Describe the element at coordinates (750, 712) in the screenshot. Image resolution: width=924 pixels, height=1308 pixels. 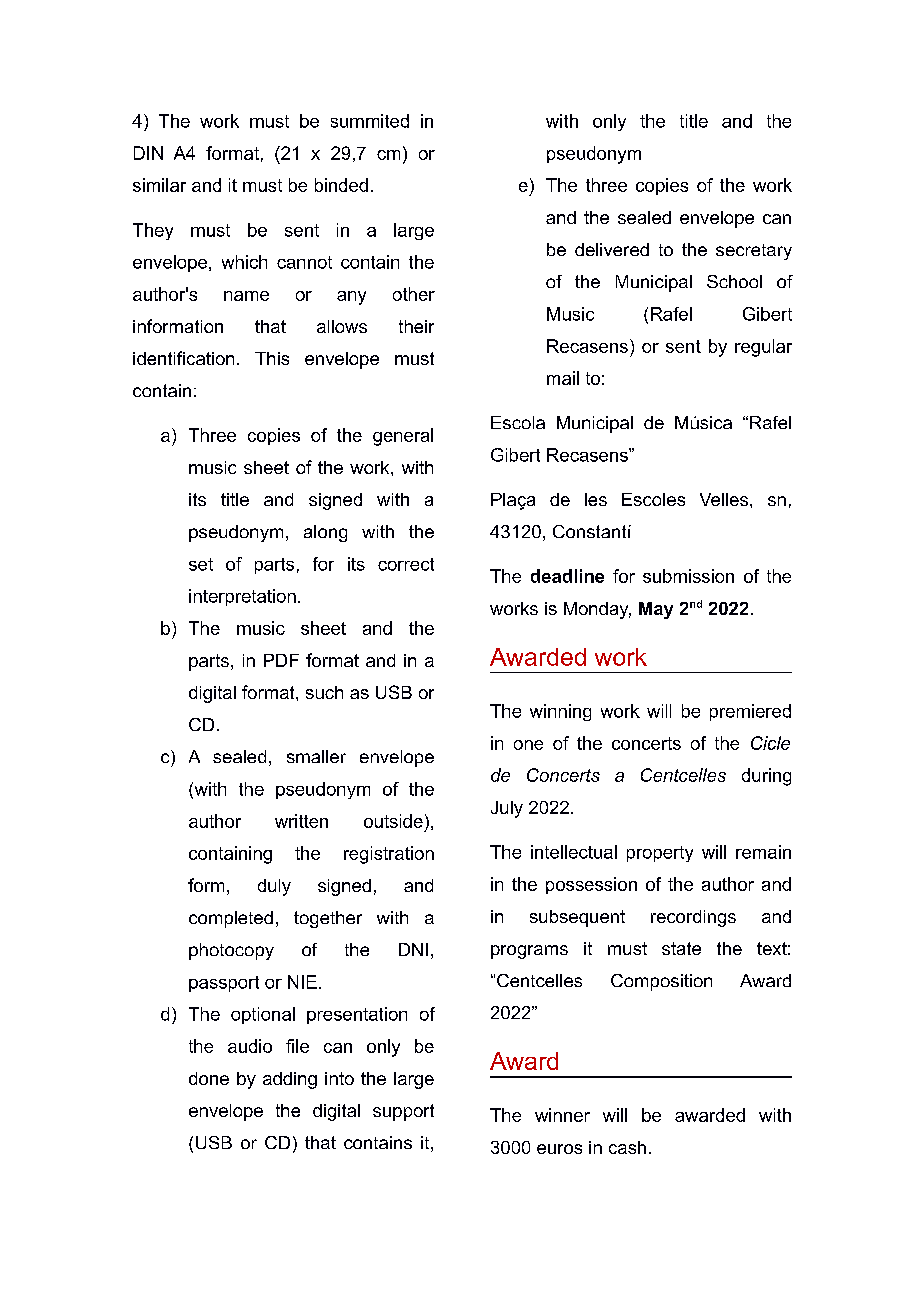
I see `premiered` at that location.
